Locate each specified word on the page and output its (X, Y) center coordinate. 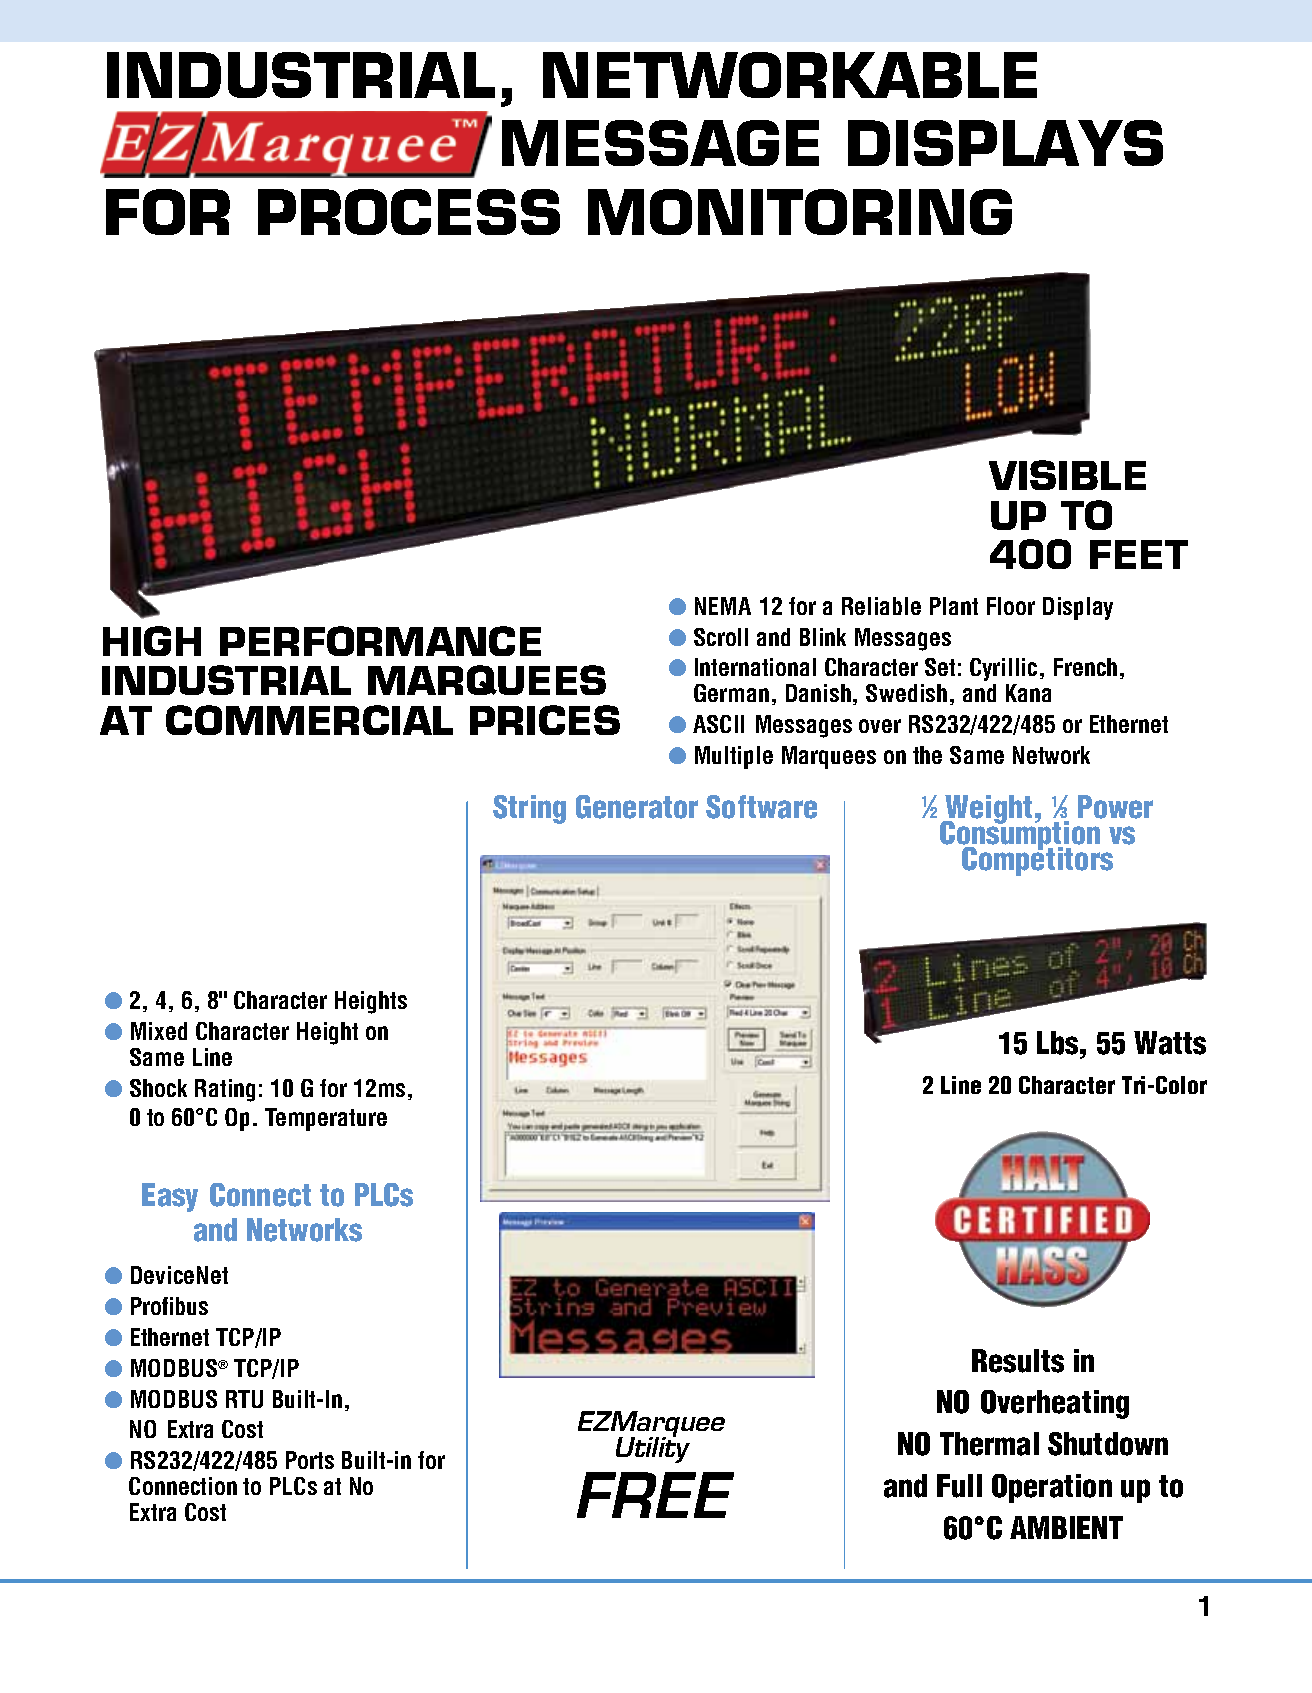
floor (1011, 606)
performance (380, 641)
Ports (310, 1460)
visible (1067, 475)
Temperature (326, 1119)
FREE (655, 1495)
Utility (653, 1449)
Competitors (1037, 860)
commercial (309, 720)
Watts (1170, 1043)
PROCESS (409, 212)
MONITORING (800, 212)
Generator (637, 807)
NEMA (723, 606)
